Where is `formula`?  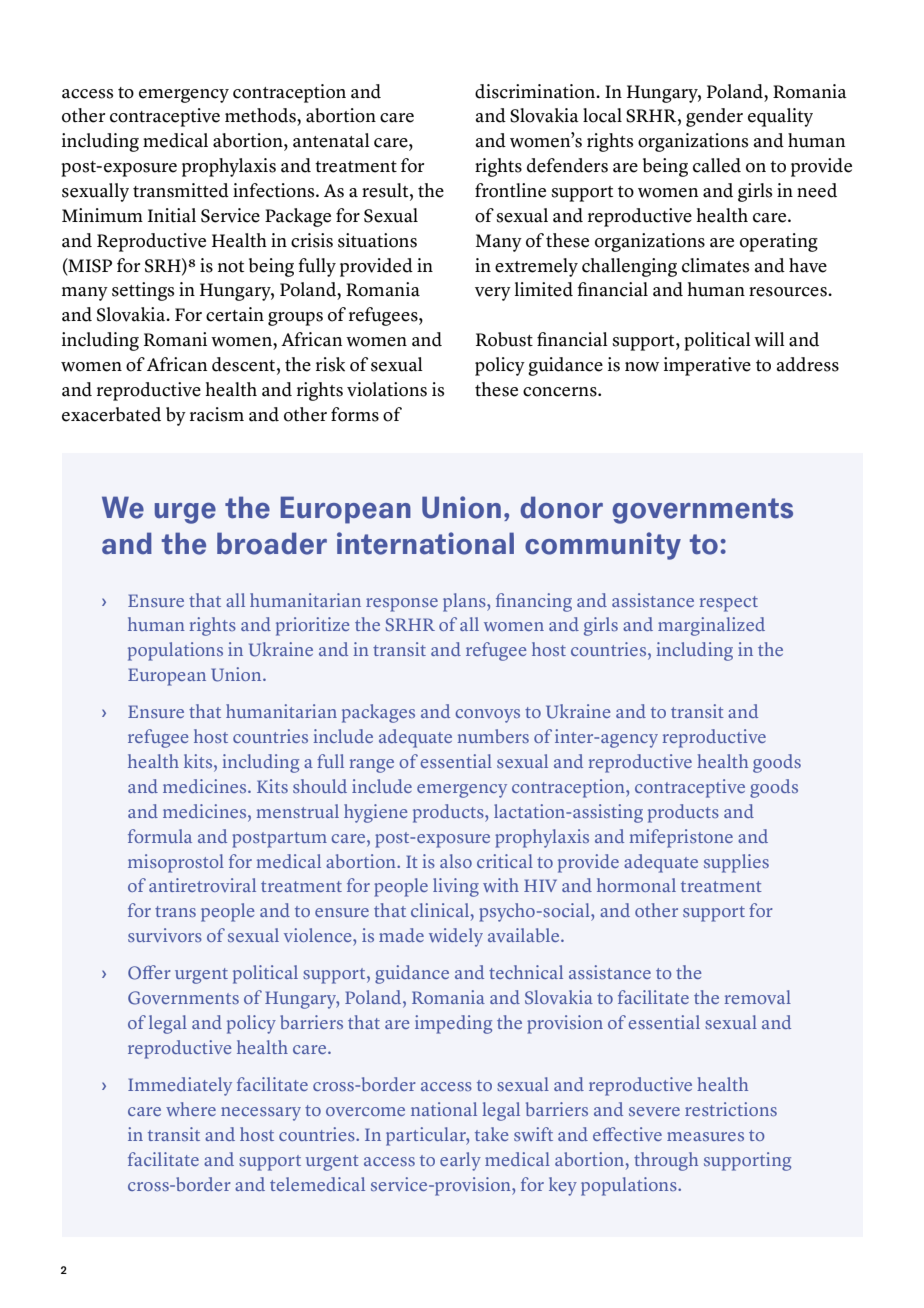
formula is located at coordinates (160, 836).
